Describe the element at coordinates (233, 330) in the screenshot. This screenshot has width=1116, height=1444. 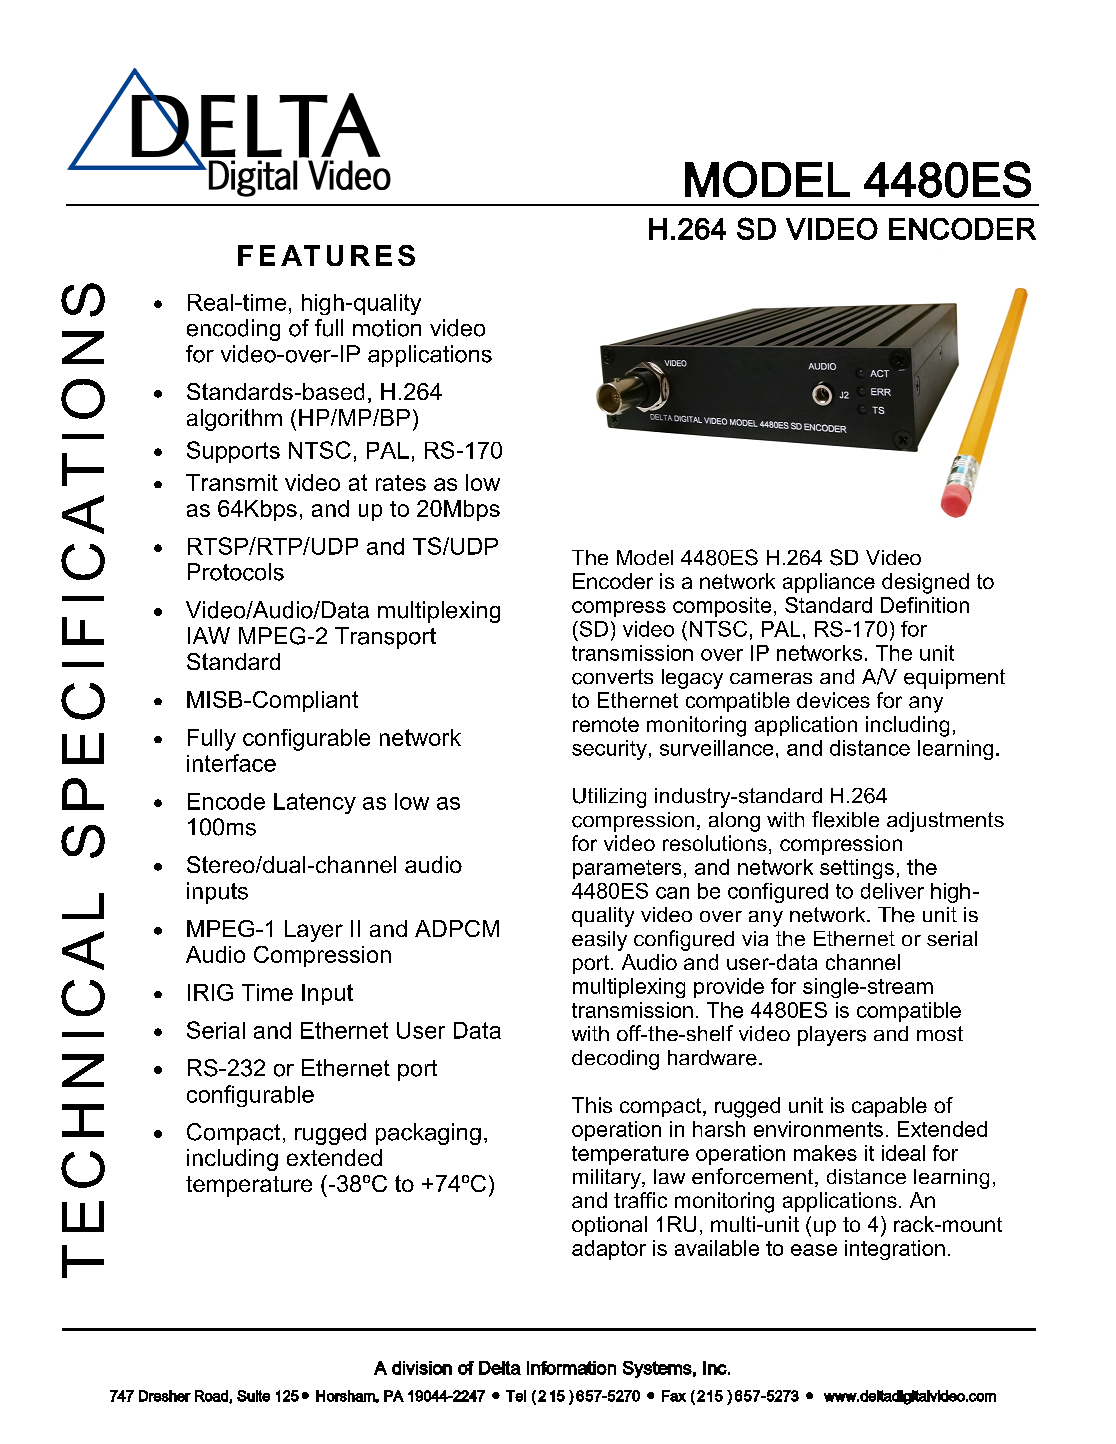
I see `encoding` at that location.
